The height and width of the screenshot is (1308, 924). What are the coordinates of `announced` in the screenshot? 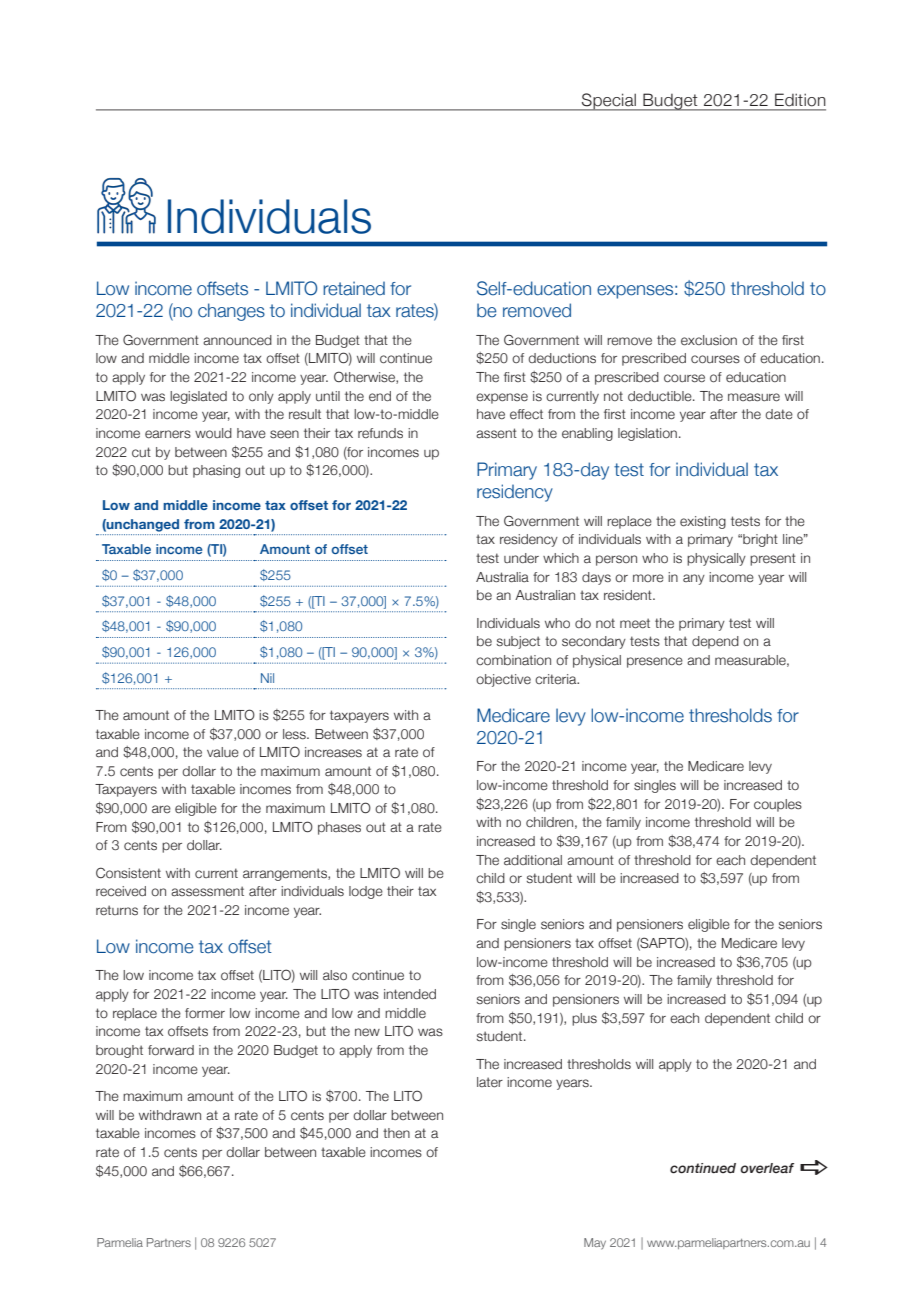 It's located at (237, 340).
